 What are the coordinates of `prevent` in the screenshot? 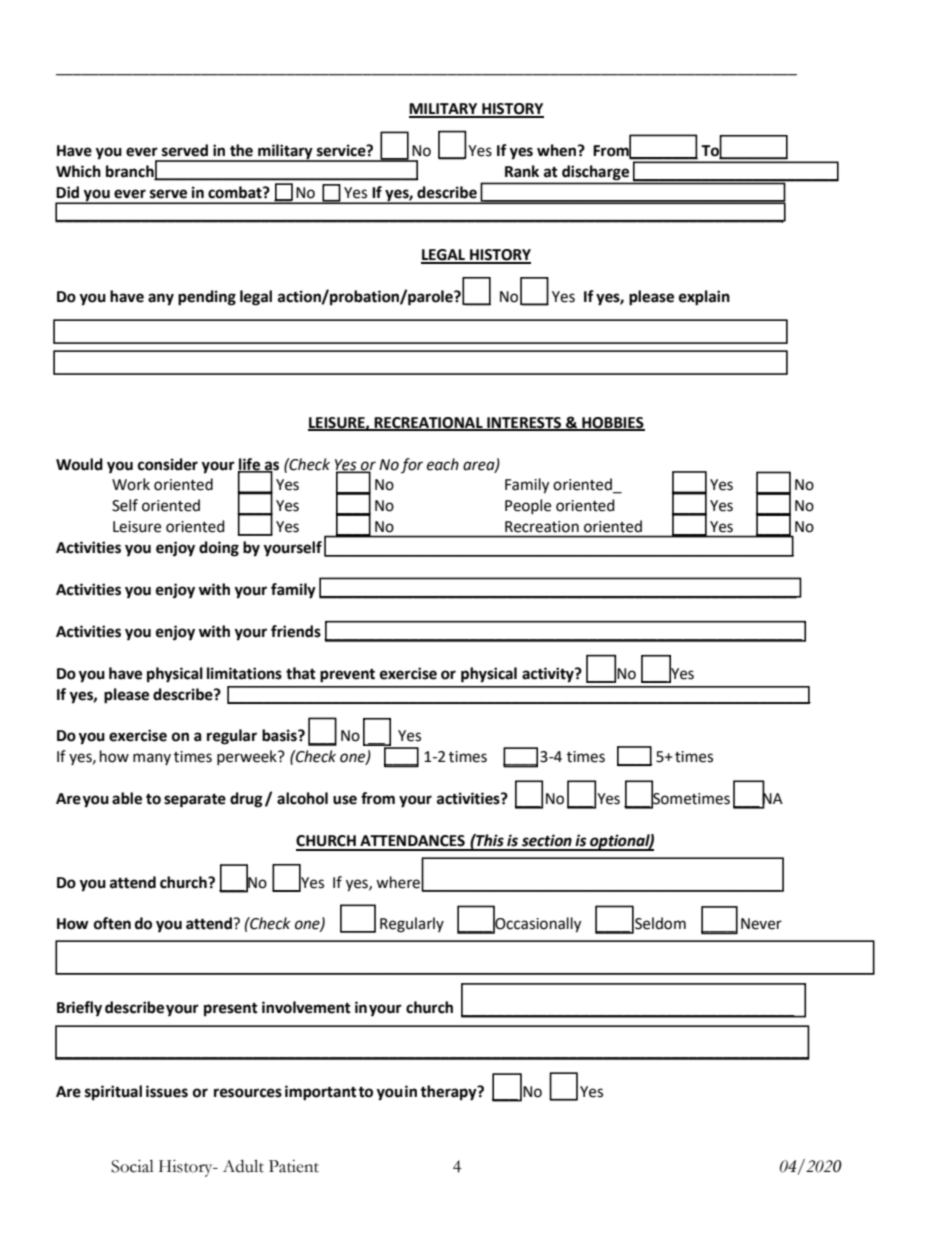 It's located at (347, 676).
